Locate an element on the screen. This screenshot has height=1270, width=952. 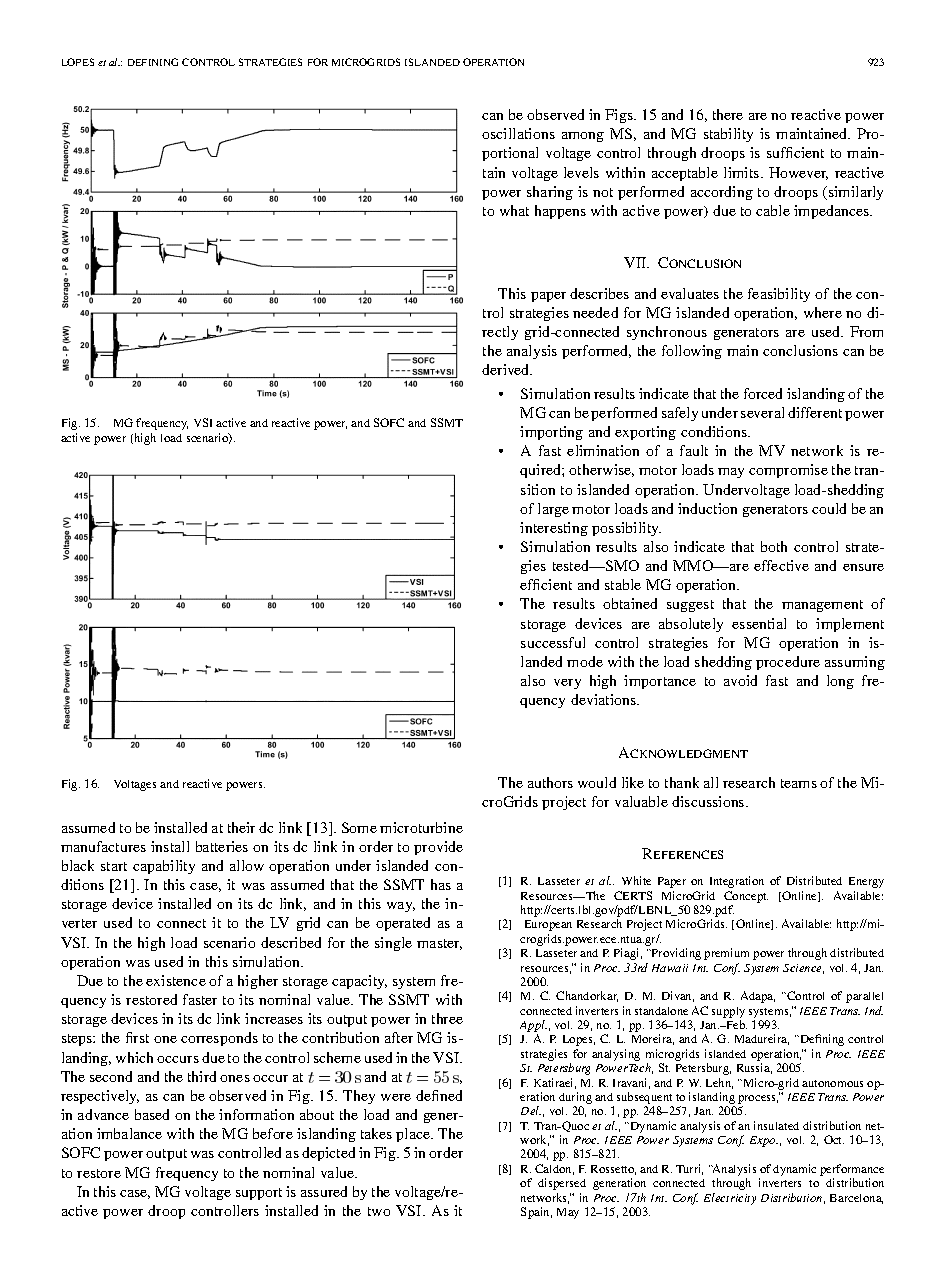
what is located at coordinates (514, 210).
